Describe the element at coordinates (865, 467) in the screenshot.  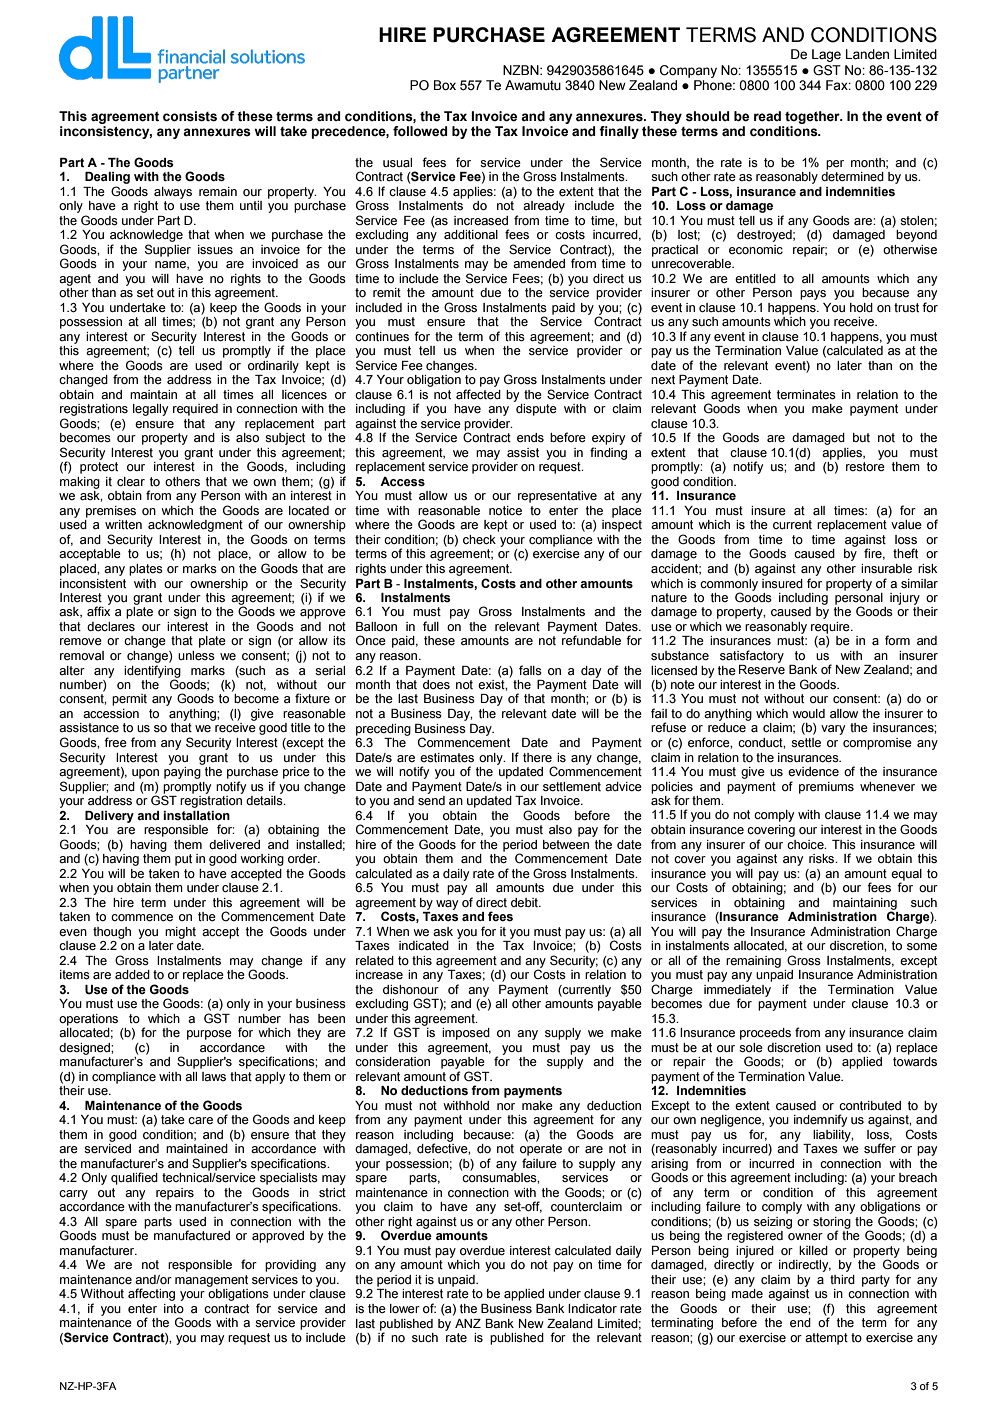
I see `restore` at that location.
